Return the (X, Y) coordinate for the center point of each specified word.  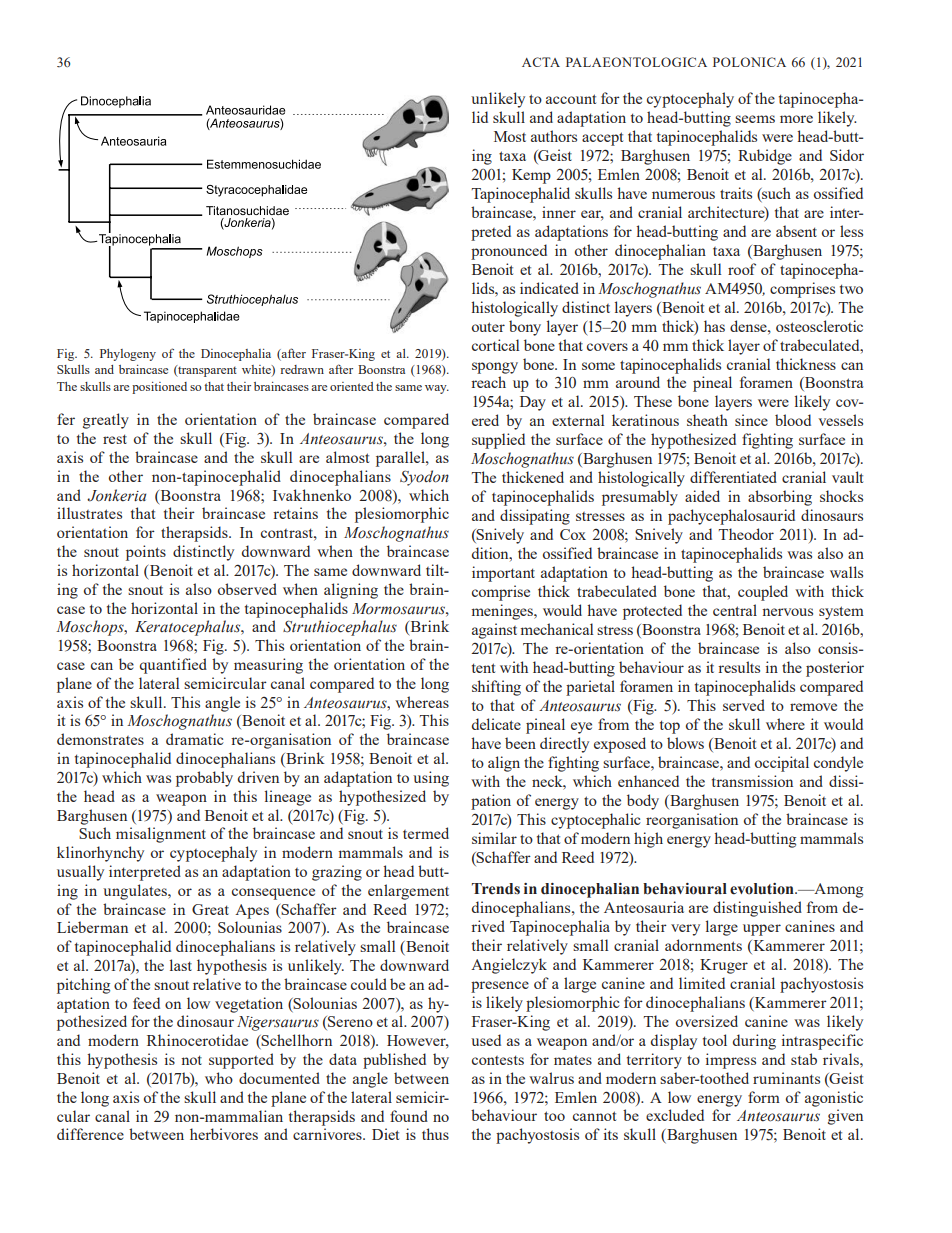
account (571, 99)
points (146, 553)
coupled (763, 593)
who (219, 1078)
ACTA (541, 62)
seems (755, 119)
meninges (503, 612)
